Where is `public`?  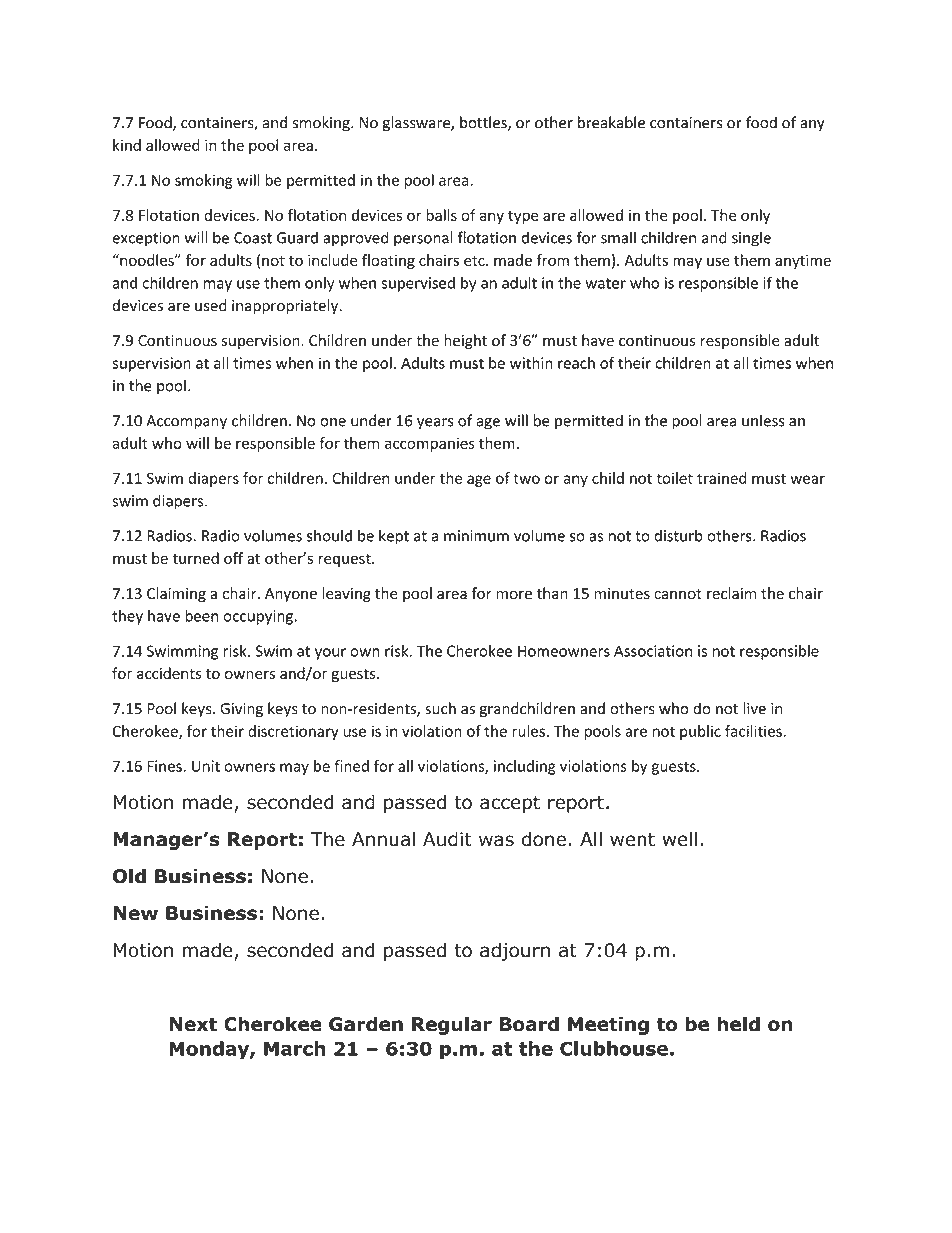 public is located at coordinates (700, 732).
